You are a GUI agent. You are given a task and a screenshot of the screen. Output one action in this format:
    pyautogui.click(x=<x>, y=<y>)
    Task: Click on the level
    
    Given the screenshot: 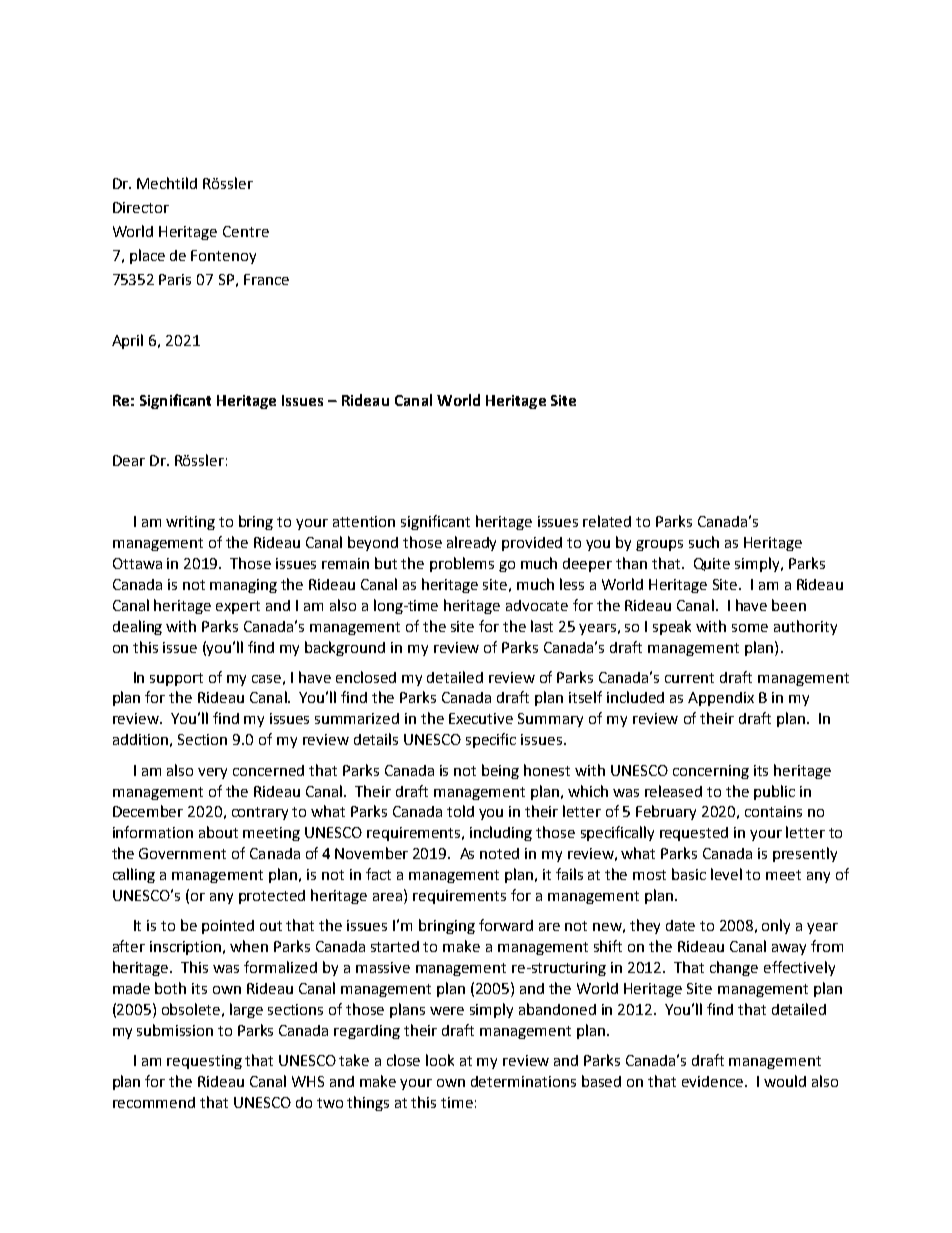 What is the action you would take?
    pyautogui.click(x=726, y=874)
